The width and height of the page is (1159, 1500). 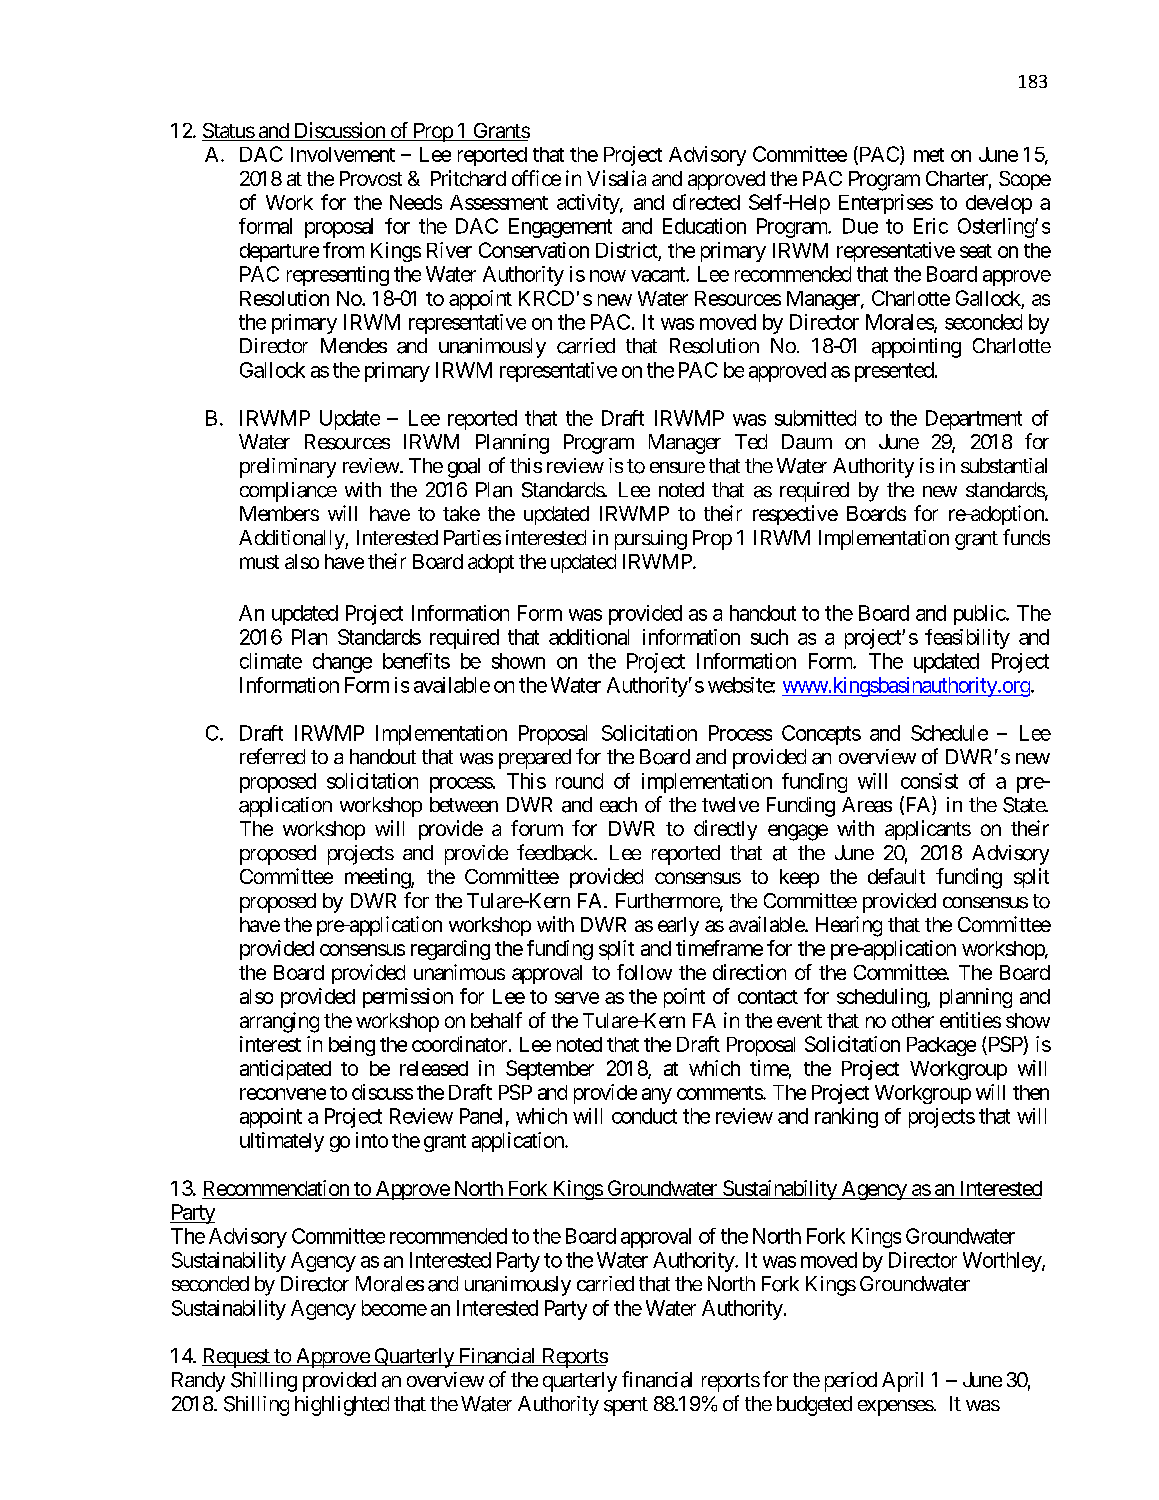 I want to click on met, so click(x=929, y=155).
